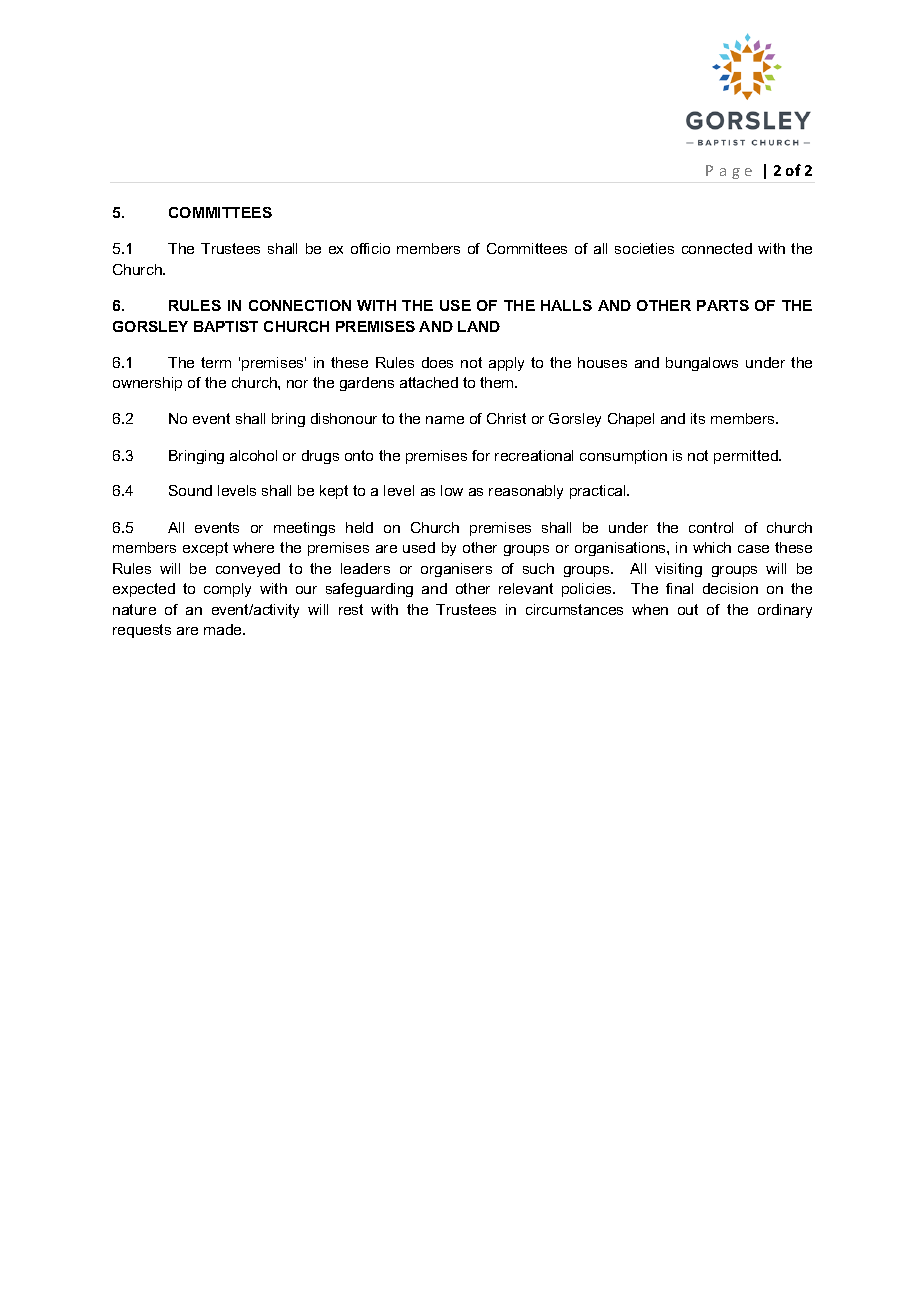 Image resolution: width=924 pixels, height=1308 pixels. I want to click on rest, so click(351, 609).
